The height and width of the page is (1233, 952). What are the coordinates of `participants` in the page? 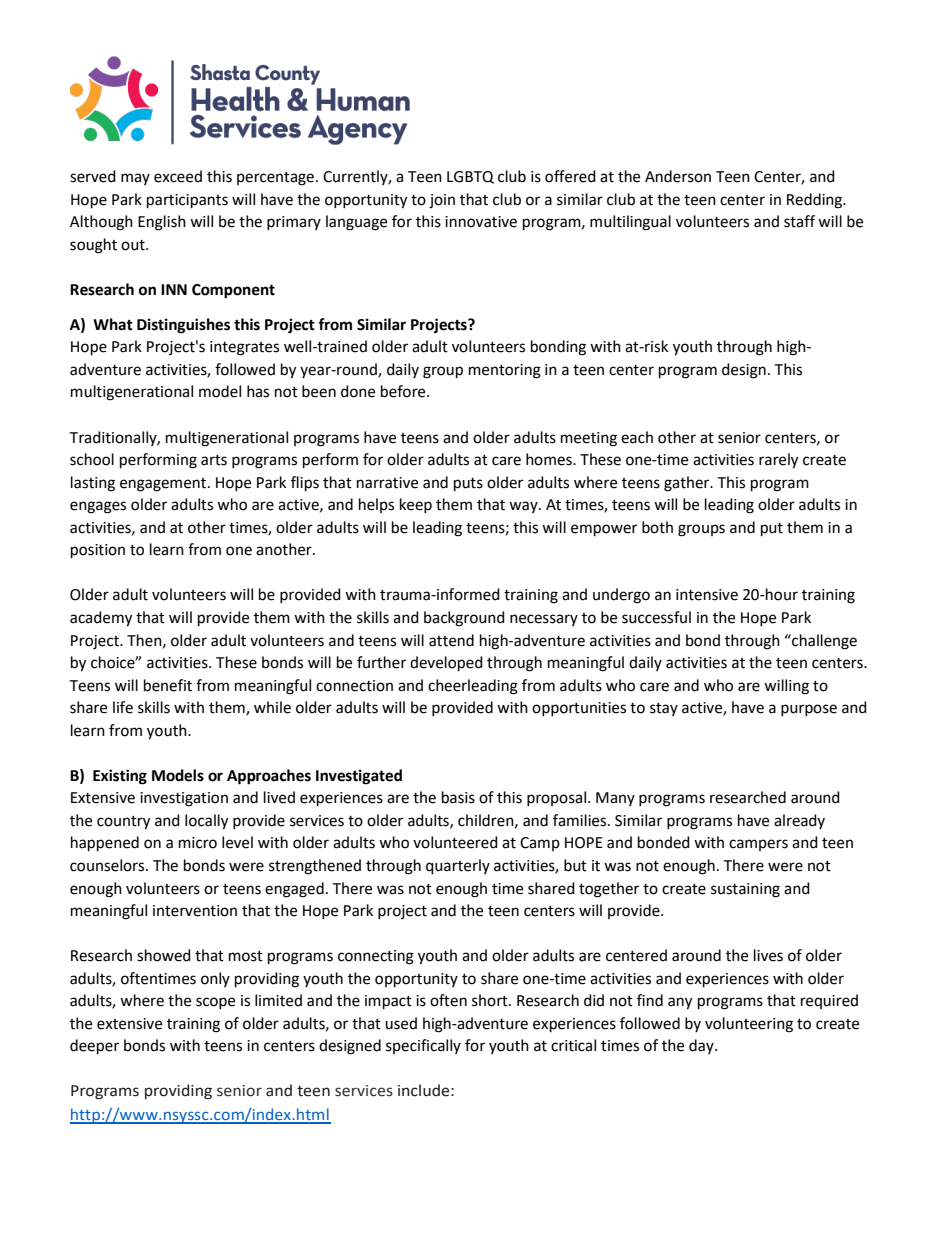 It's located at (187, 201).
